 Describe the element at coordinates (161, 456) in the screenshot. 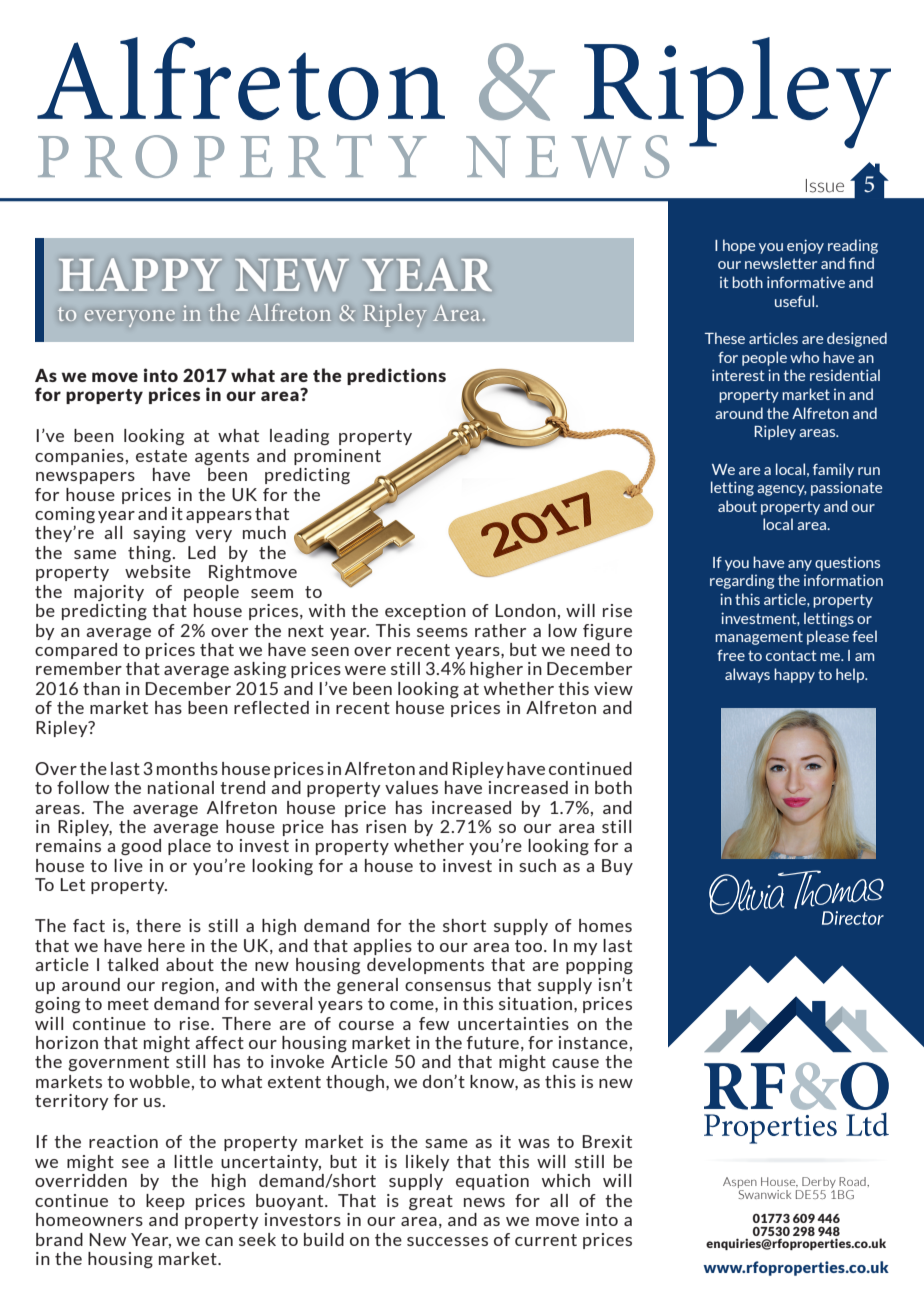

I see `estate` at that location.
